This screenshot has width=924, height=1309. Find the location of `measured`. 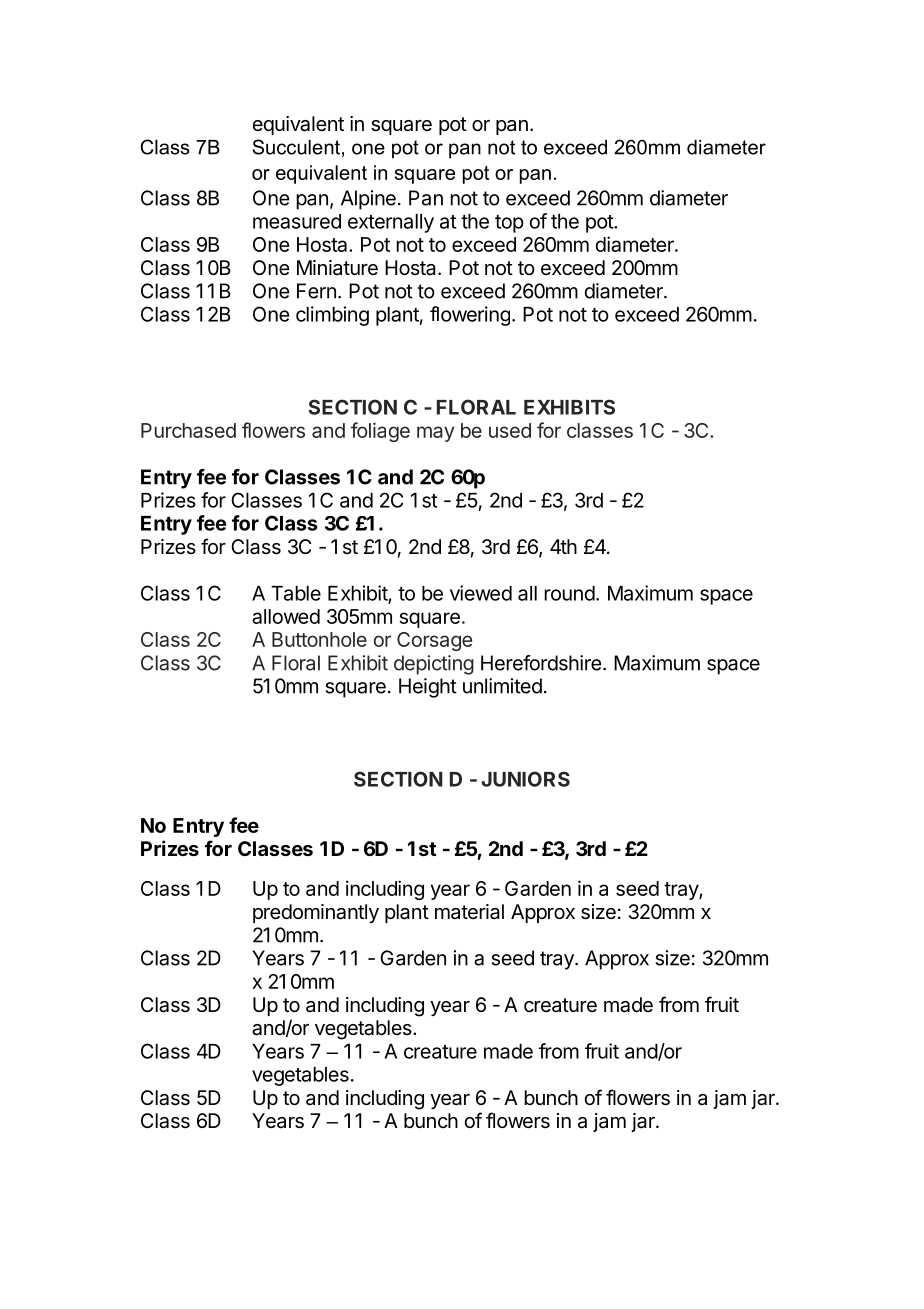

measured is located at coordinates (297, 221).
